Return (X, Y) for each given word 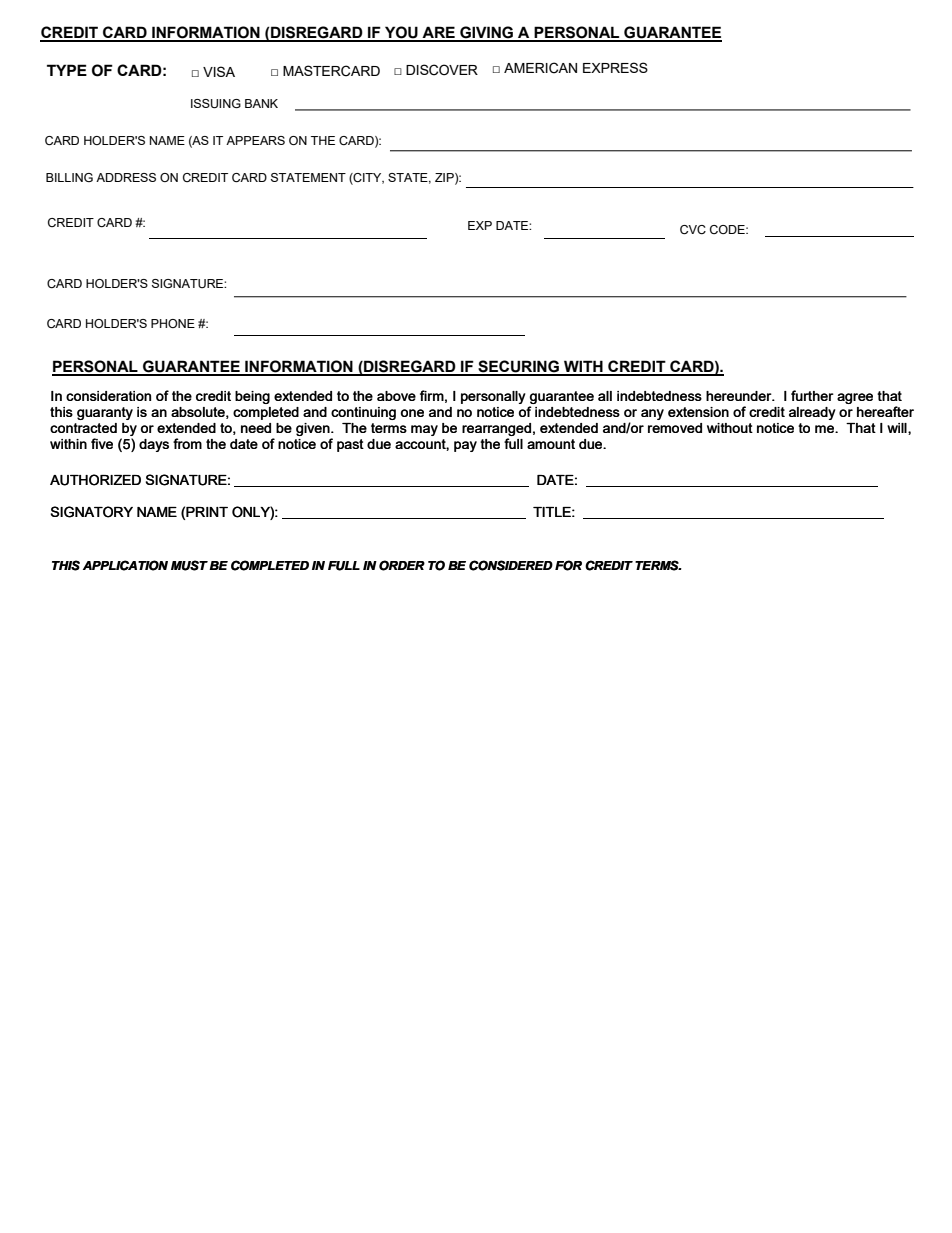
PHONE (173, 323)
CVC (693, 229)
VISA (219, 71)
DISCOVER (442, 70)
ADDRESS (126, 177)
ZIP (445, 178)
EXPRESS (615, 67)
